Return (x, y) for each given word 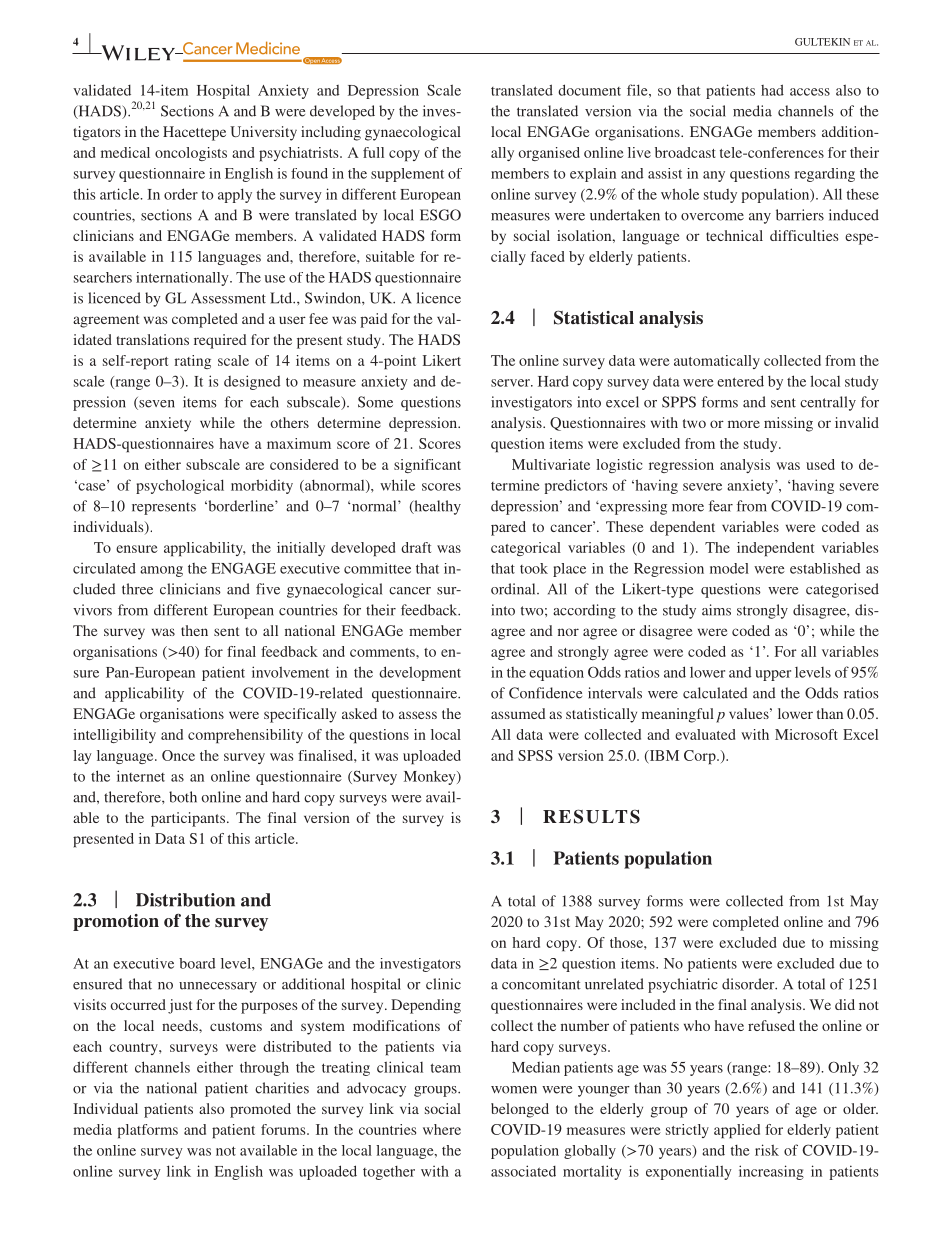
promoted (260, 1110)
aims (716, 610)
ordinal (514, 589)
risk (767, 1150)
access (810, 92)
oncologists (191, 154)
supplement (407, 175)
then (194, 630)
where (442, 1129)
